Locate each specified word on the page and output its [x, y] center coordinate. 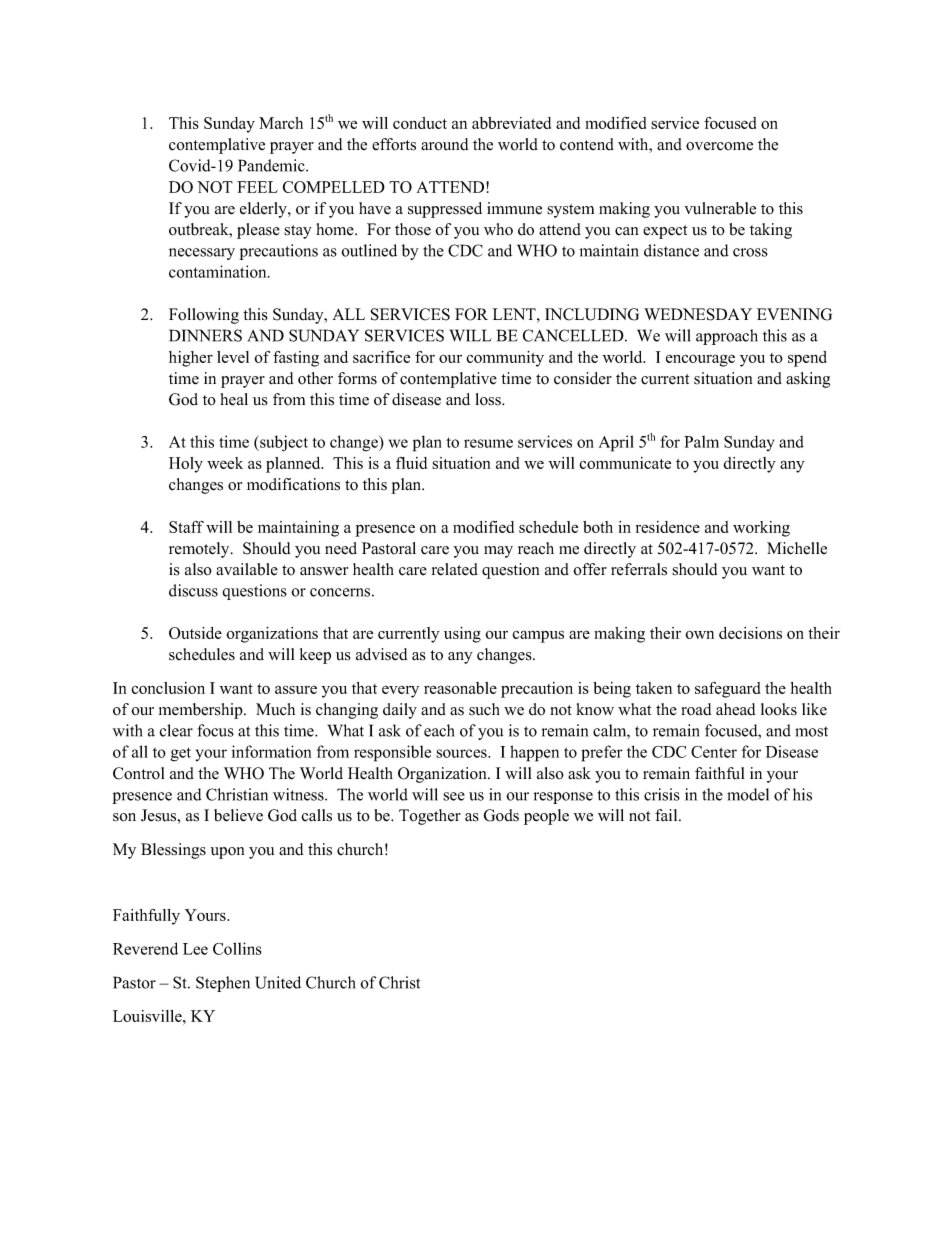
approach [727, 337]
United [278, 982]
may [498, 552]
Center [714, 752]
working [761, 529]
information [271, 751]
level [233, 357]
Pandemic [272, 165]
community [505, 359]
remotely [200, 550]
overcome [719, 146]
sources [462, 753]
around [445, 144]
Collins [237, 948]
